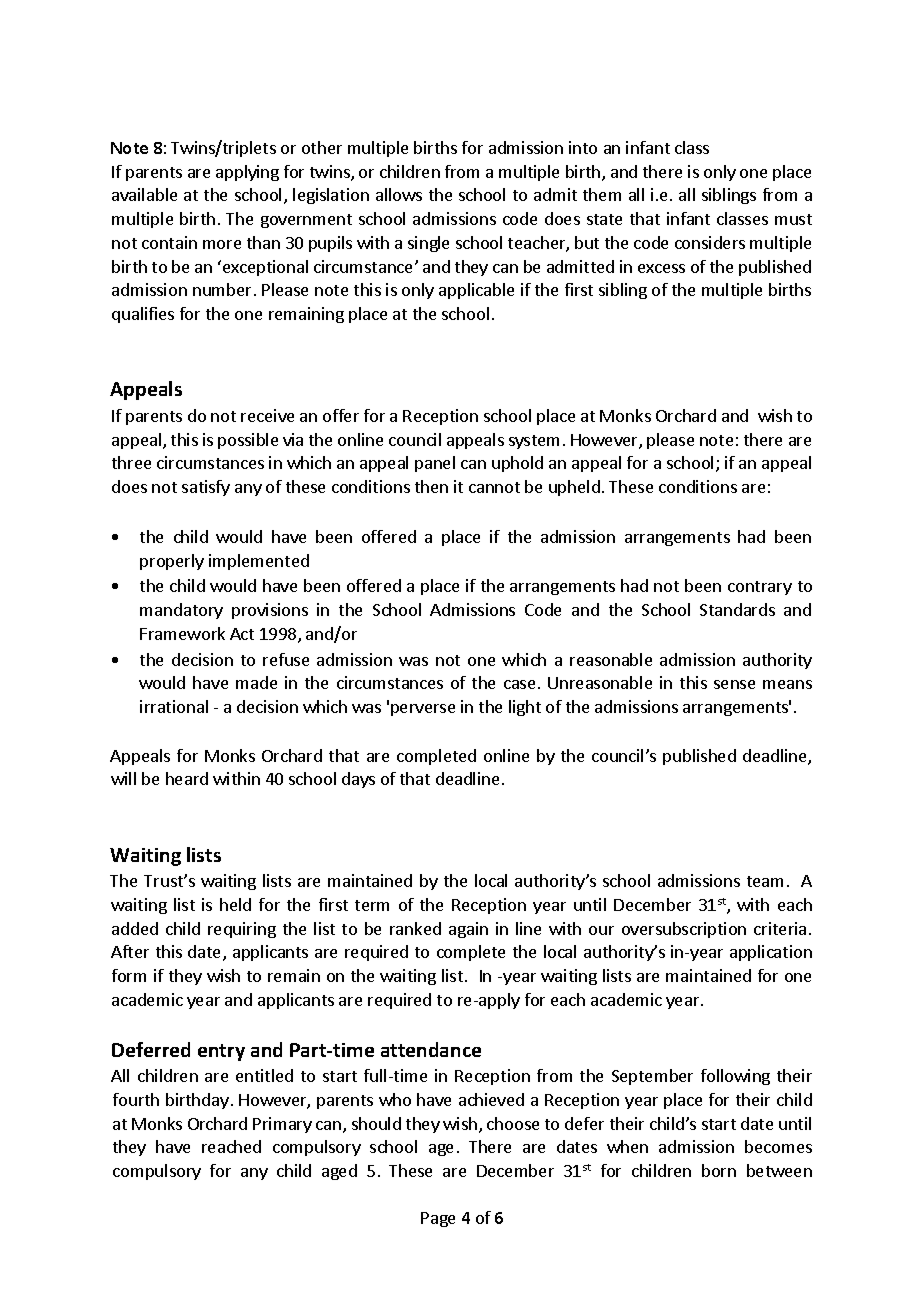  I want to click on then, so click(431, 486).
